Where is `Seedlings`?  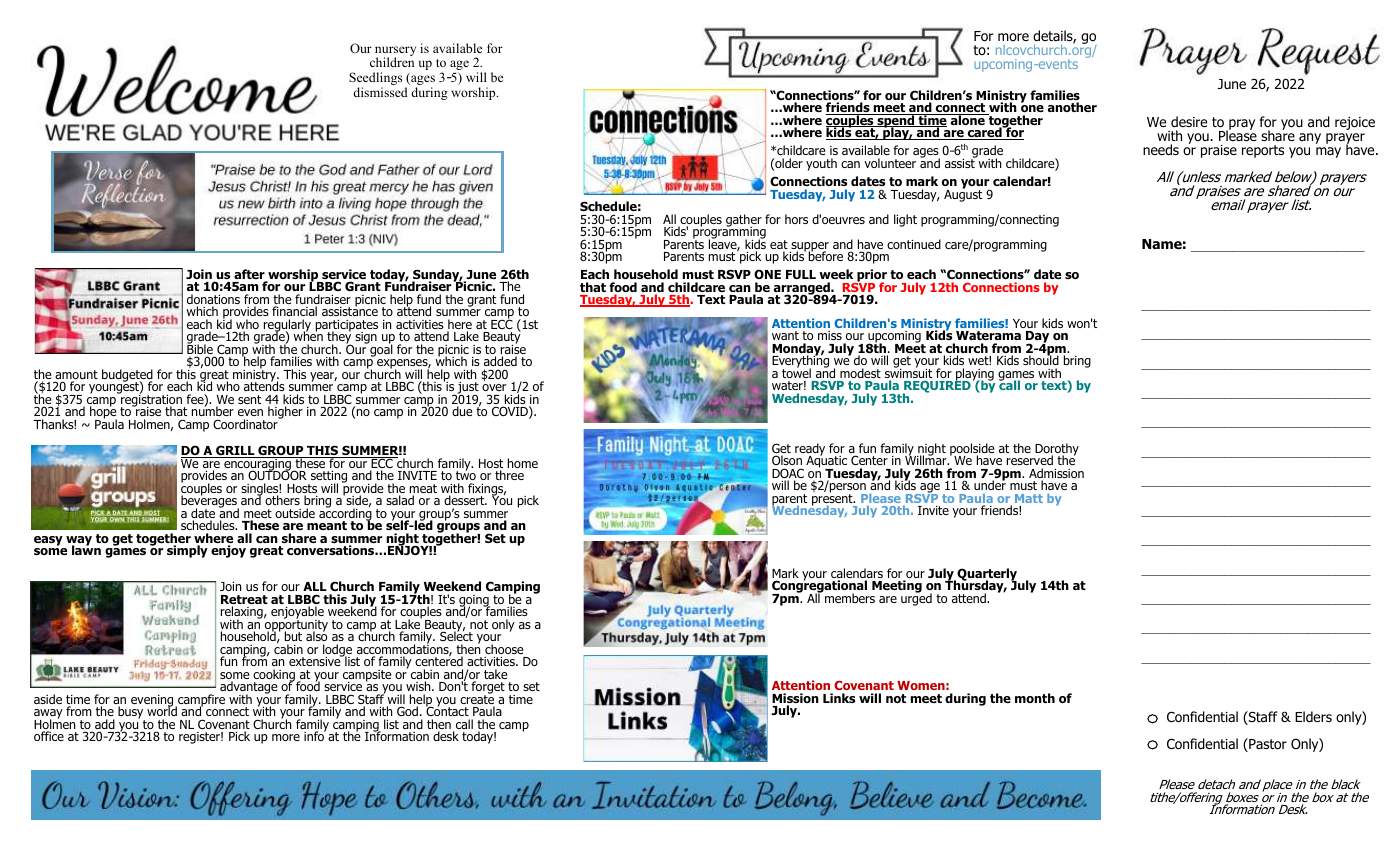
Seedlings is located at coordinates (375, 80).
